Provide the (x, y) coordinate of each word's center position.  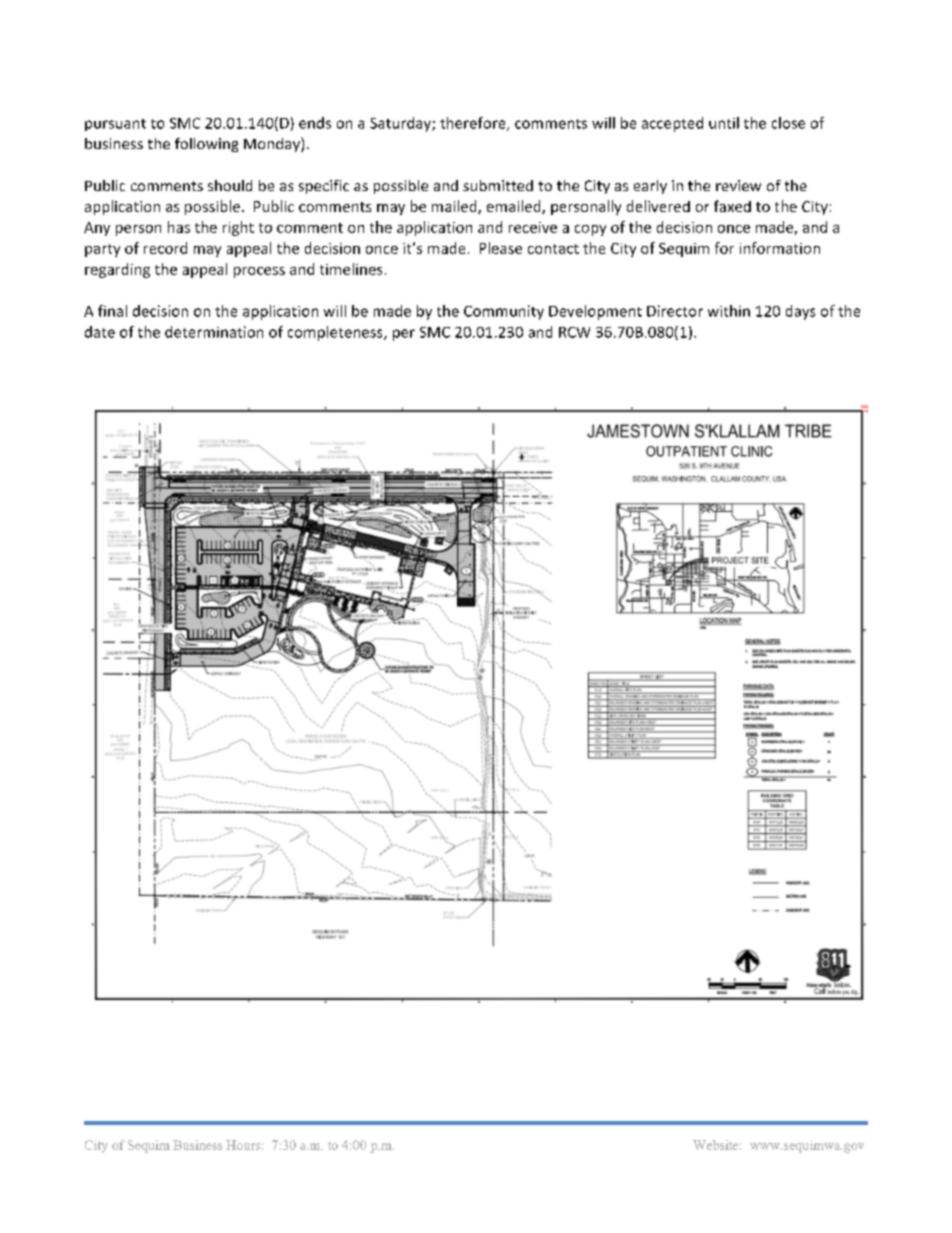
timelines (351, 269)
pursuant (115, 125)
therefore (474, 124)
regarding (117, 270)
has (179, 227)
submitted (498, 185)
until (724, 123)
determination (214, 332)
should (230, 185)
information (780, 248)
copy (590, 230)
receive (533, 227)
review (738, 185)
